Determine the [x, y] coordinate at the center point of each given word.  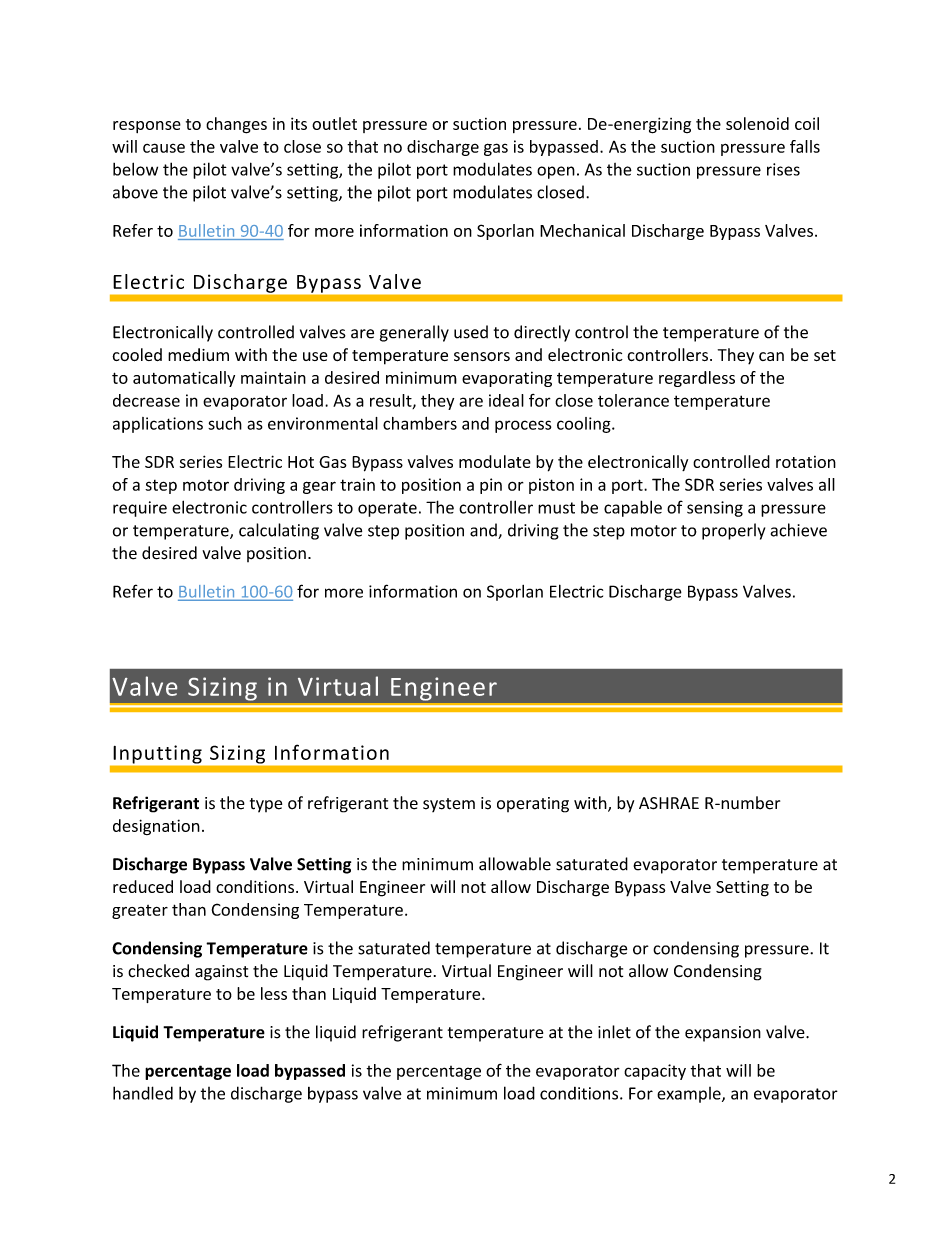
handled [143, 1093]
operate [387, 509]
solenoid [757, 123]
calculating [279, 531]
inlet [614, 1032]
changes [236, 125]
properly [733, 531]
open [556, 172]
